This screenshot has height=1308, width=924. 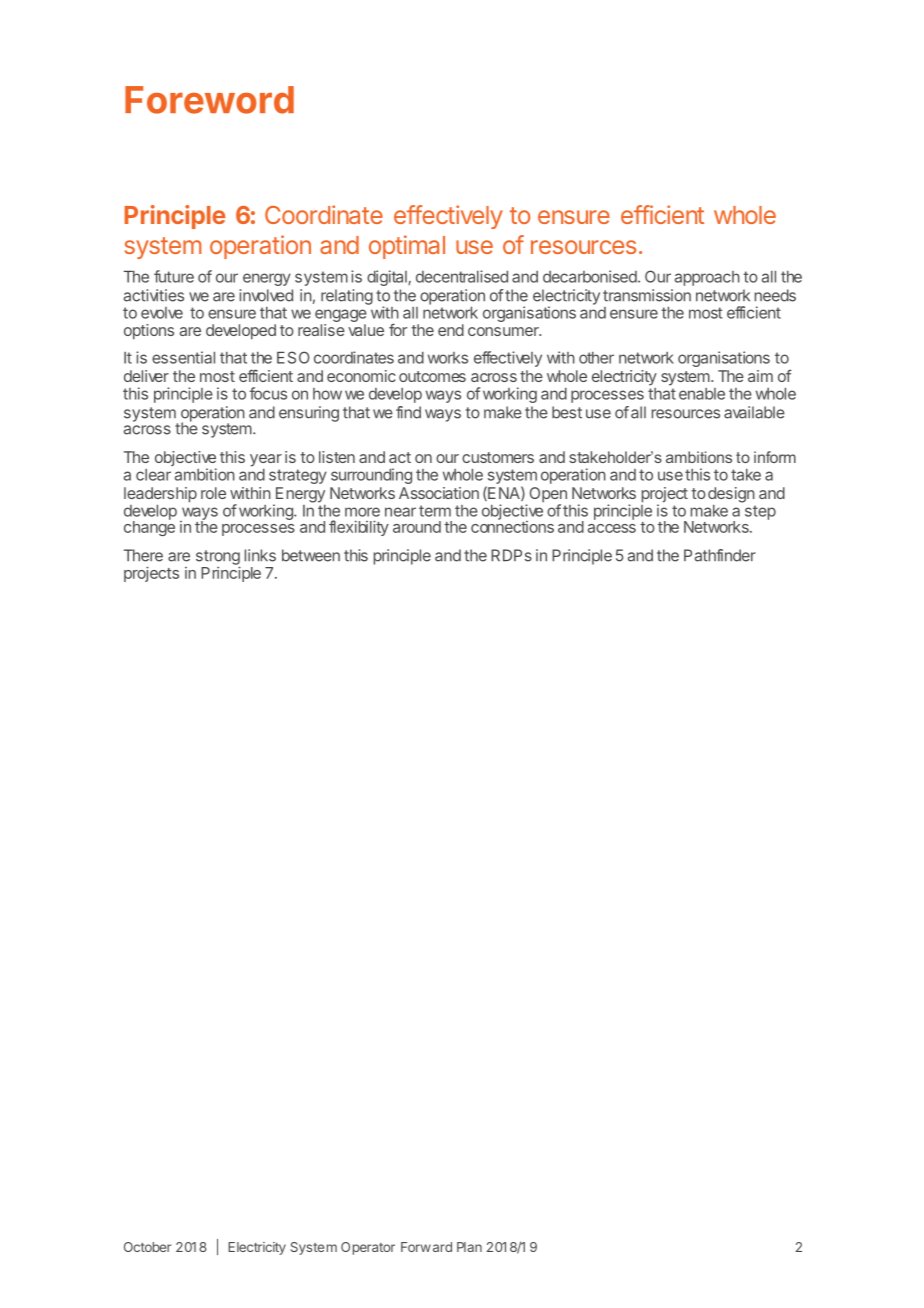 I want to click on strong, so click(x=218, y=558).
